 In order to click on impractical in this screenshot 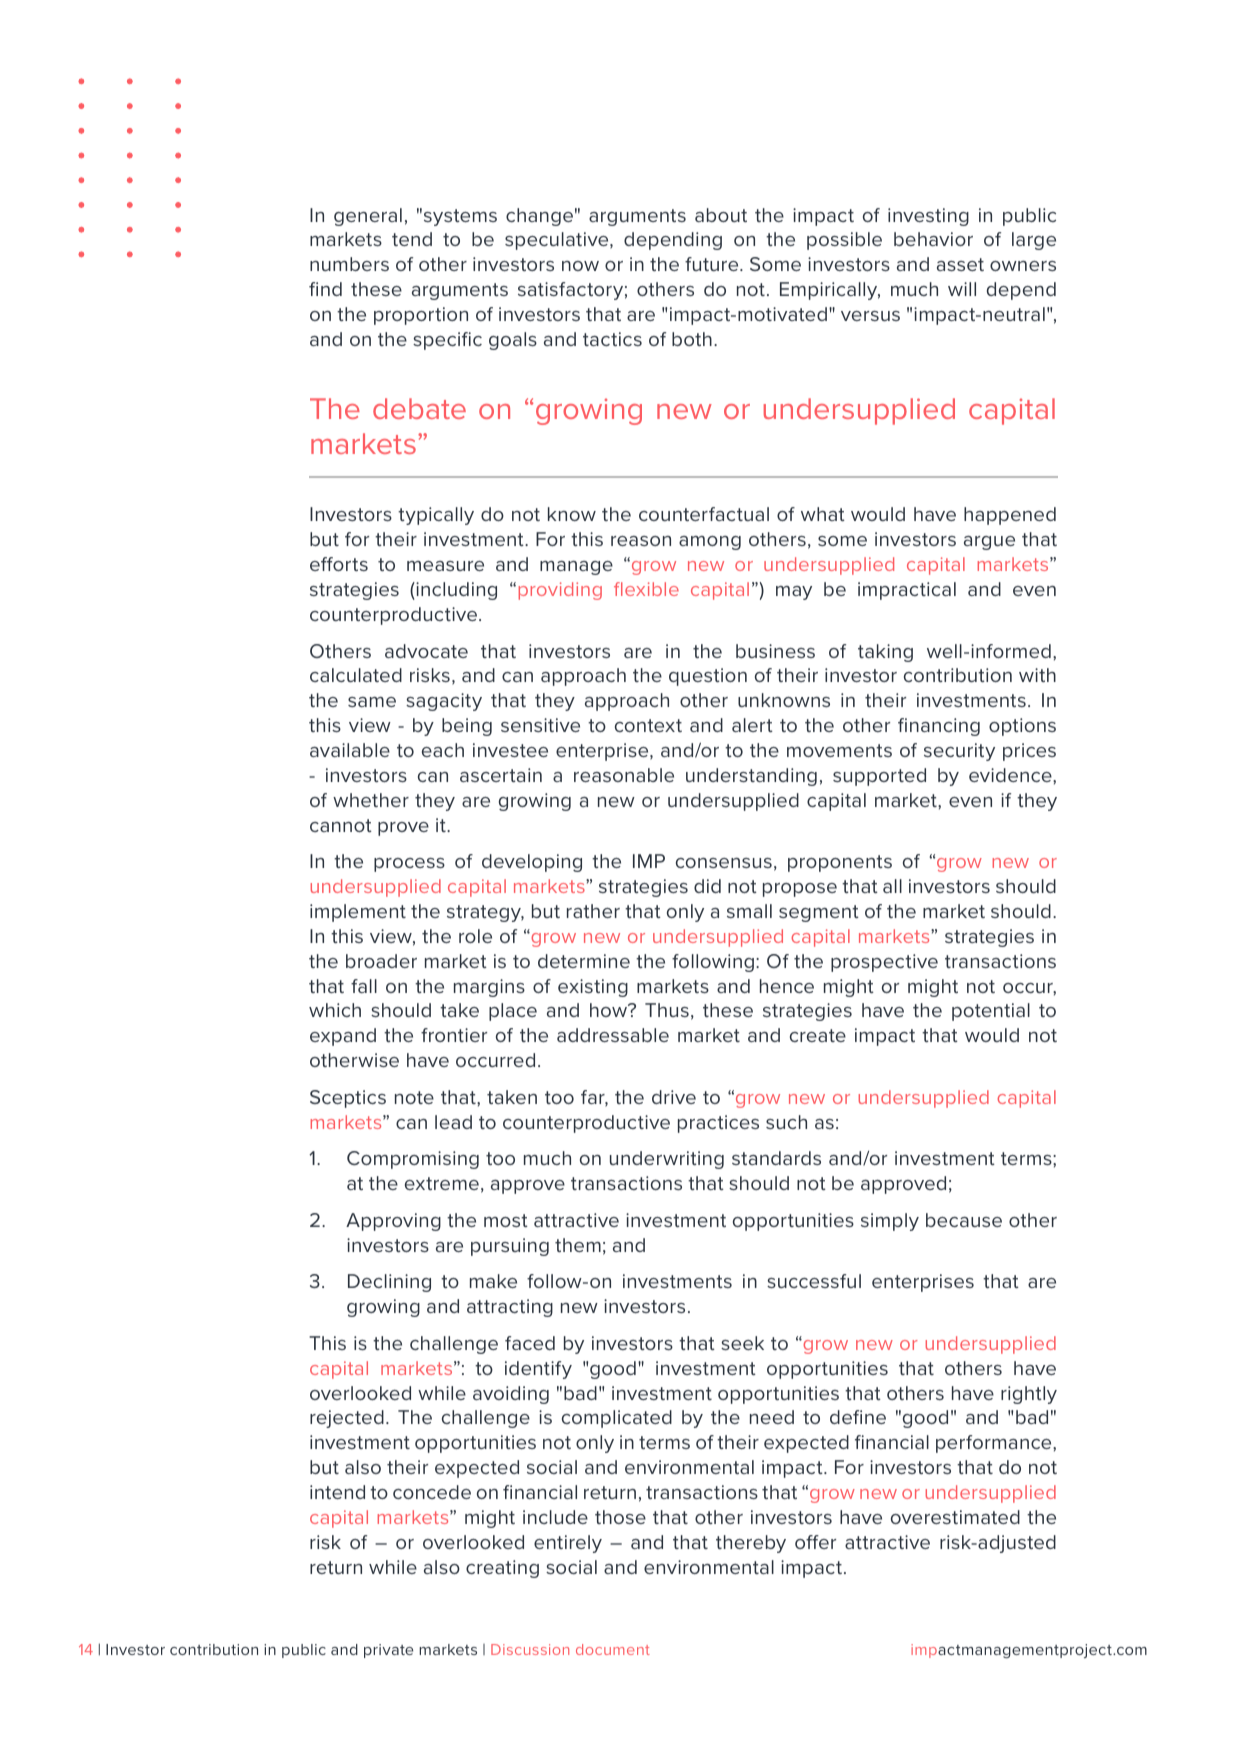, I will do `click(907, 591)`.
